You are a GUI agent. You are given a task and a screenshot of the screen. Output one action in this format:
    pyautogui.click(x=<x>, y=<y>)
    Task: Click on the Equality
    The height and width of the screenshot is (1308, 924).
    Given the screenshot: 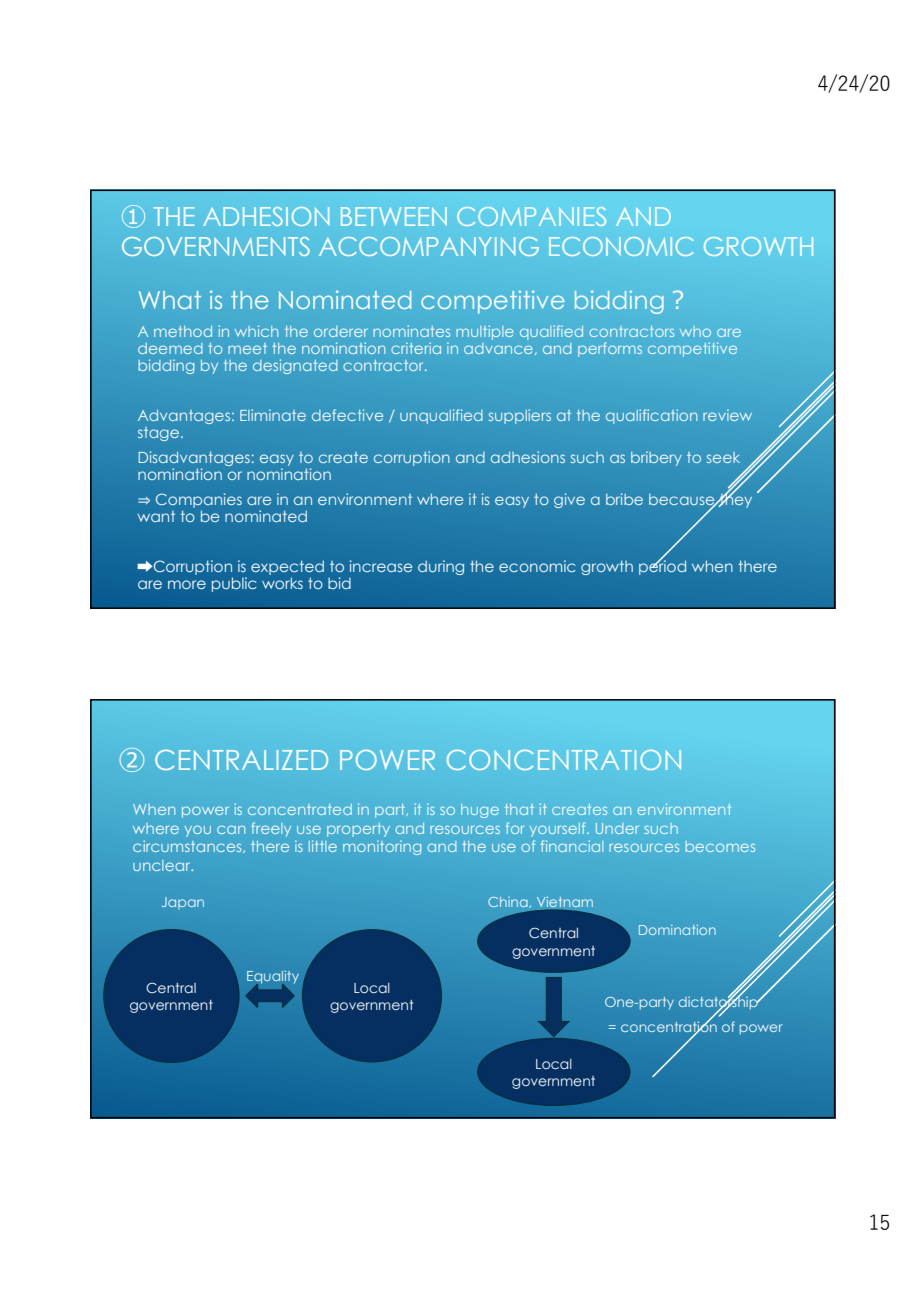 What is the action you would take?
    pyautogui.click(x=273, y=978)
